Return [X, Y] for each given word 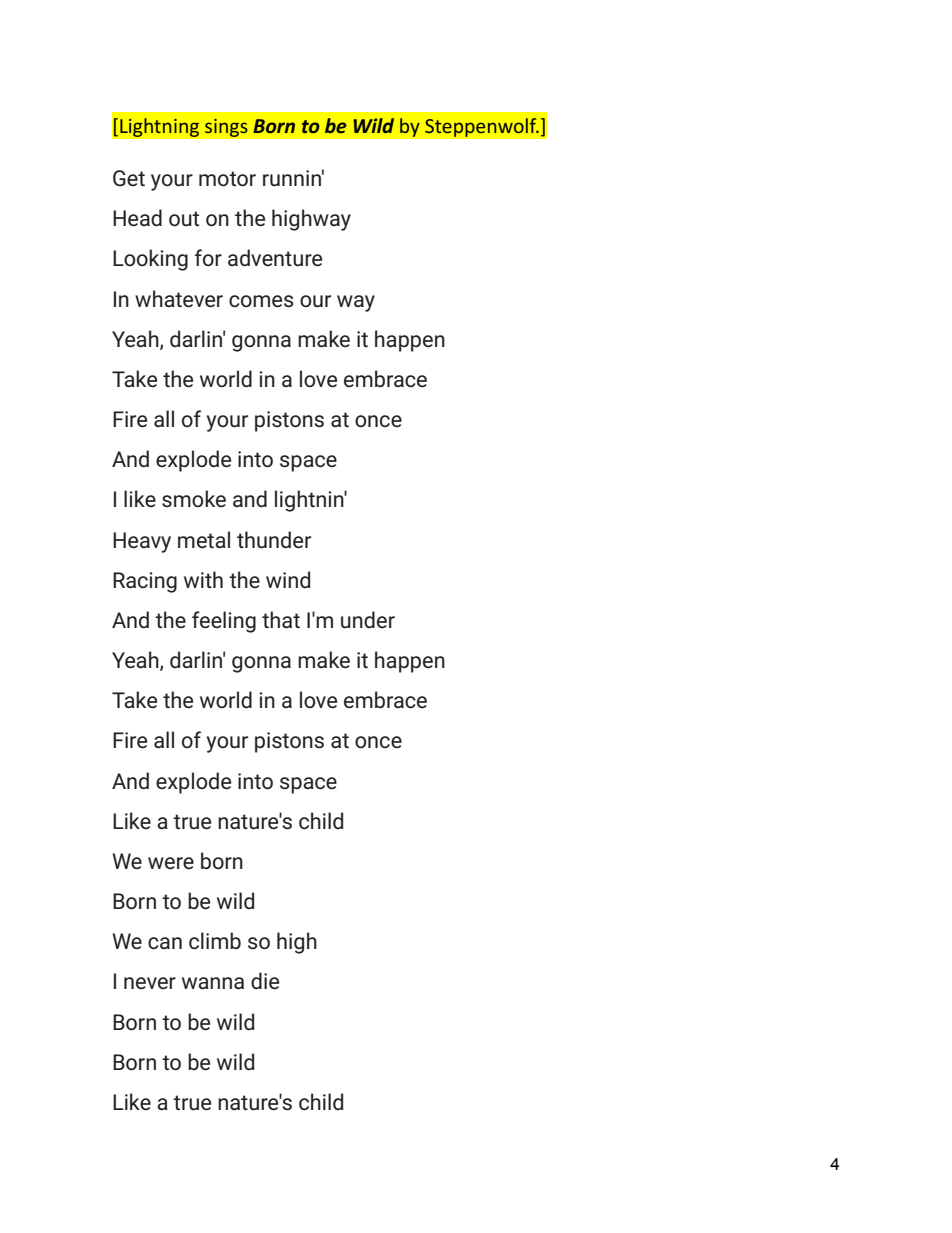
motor [227, 179]
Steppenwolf [482, 127]
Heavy [142, 542]
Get [129, 178]
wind [288, 579]
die [265, 981]
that [281, 620]
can [165, 943]
